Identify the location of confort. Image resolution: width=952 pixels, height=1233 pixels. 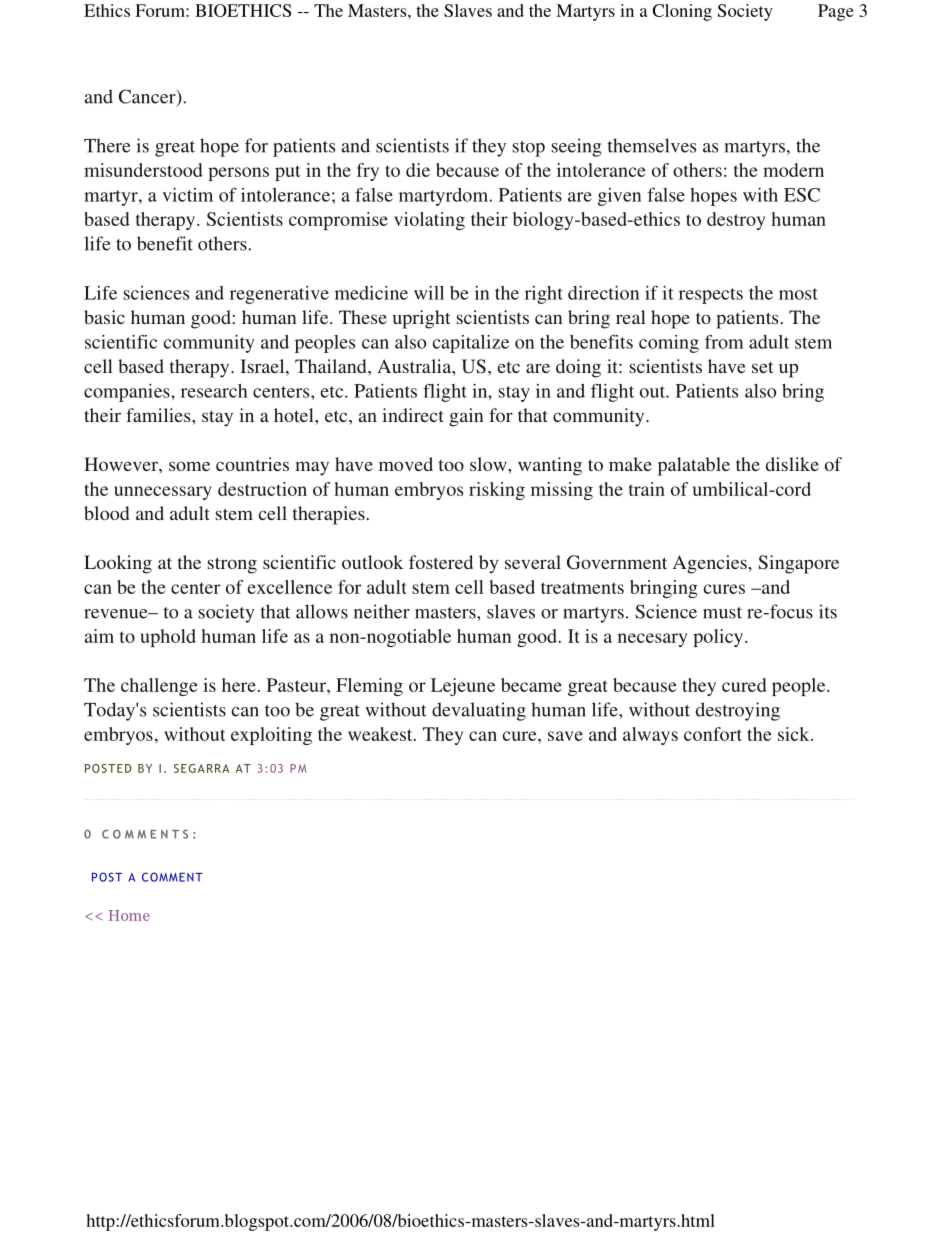
(713, 734).
